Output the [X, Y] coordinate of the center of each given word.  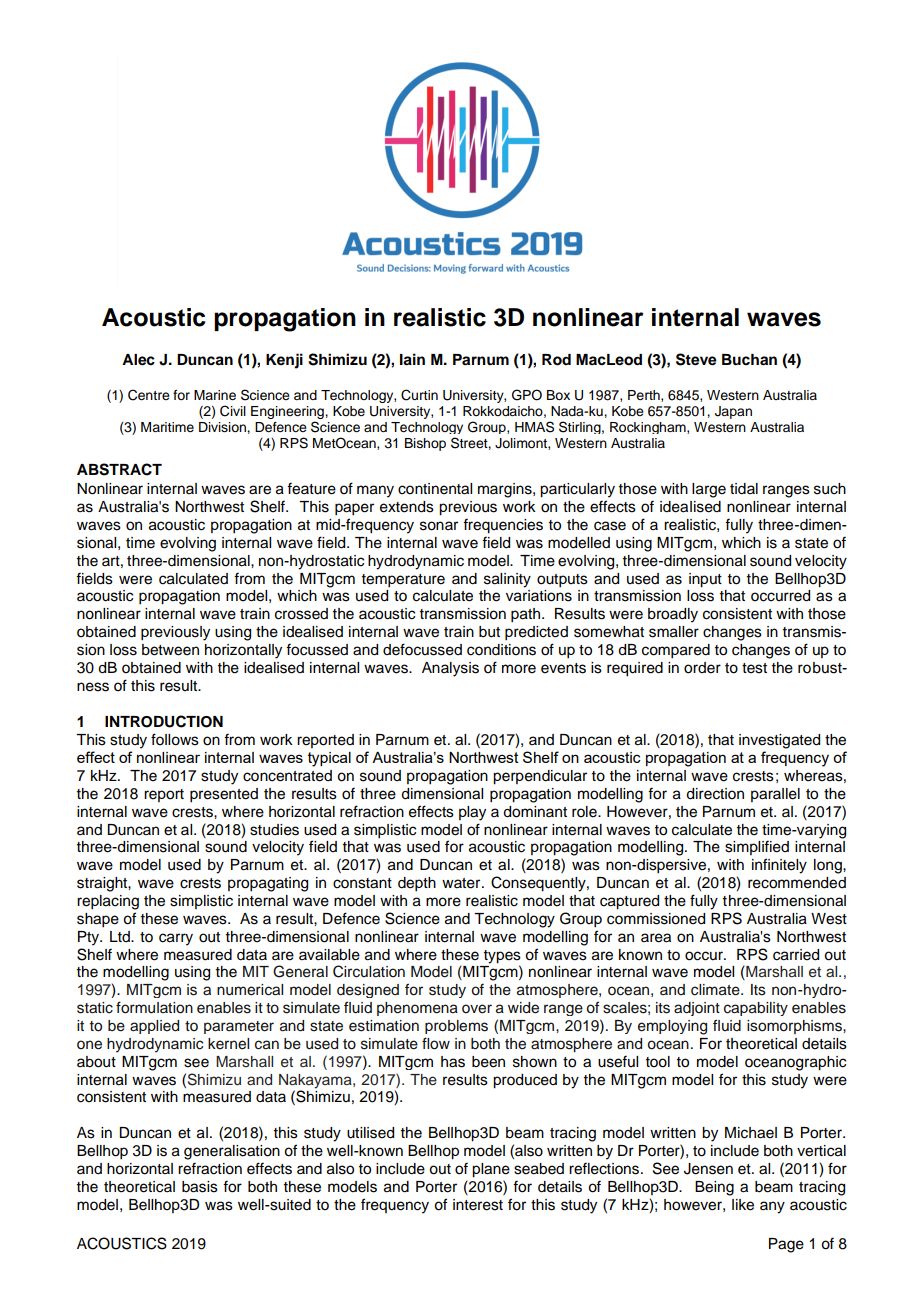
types [502, 957]
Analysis [450, 669]
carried [796, 955]
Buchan [749, 360]
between [170, 650]
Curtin [419, 395]
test [754, 668]
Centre [149, 395]
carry [176, 939]
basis [200, 1187]
